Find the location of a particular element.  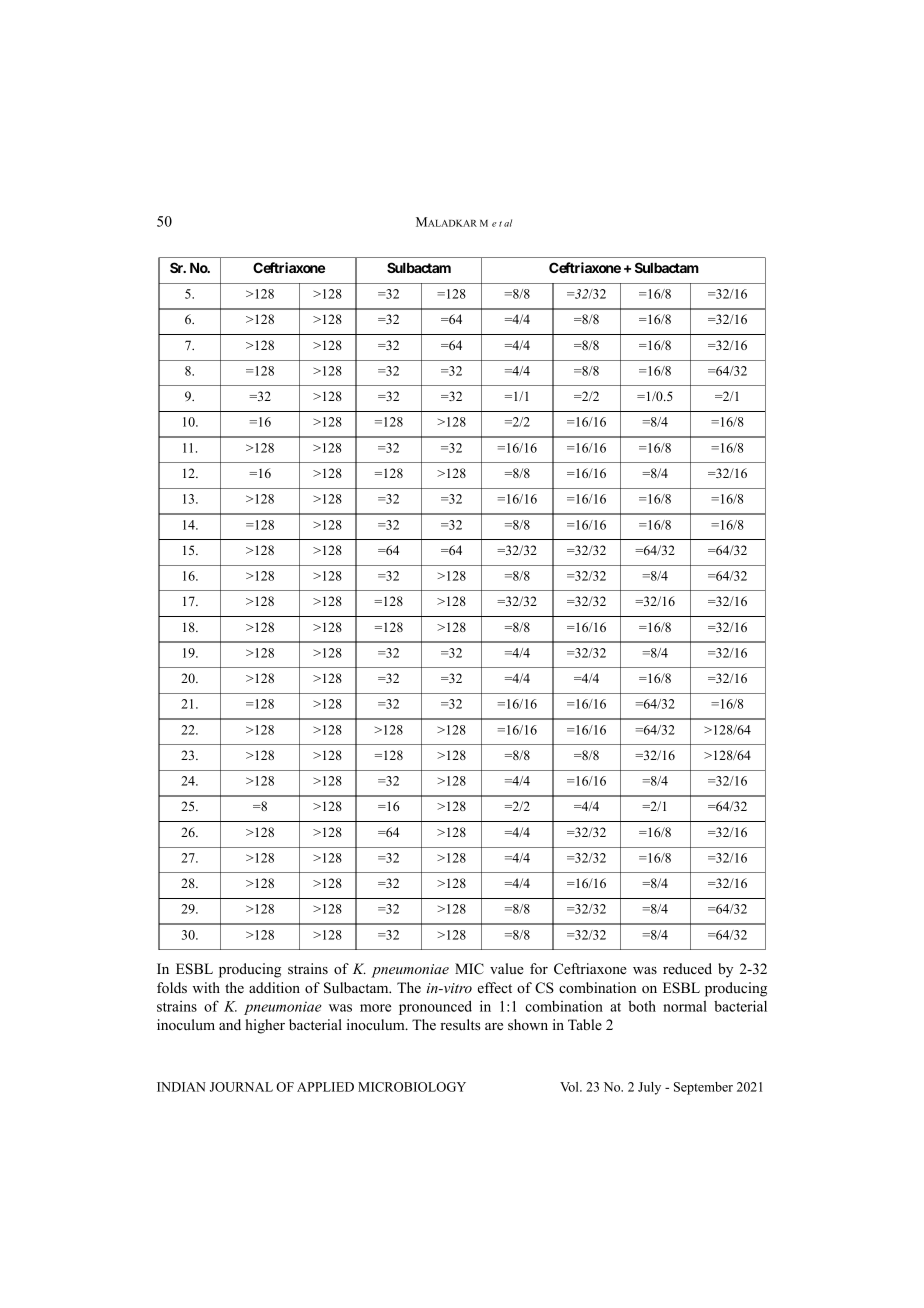

reduced is located at coordinates (687, 968).
